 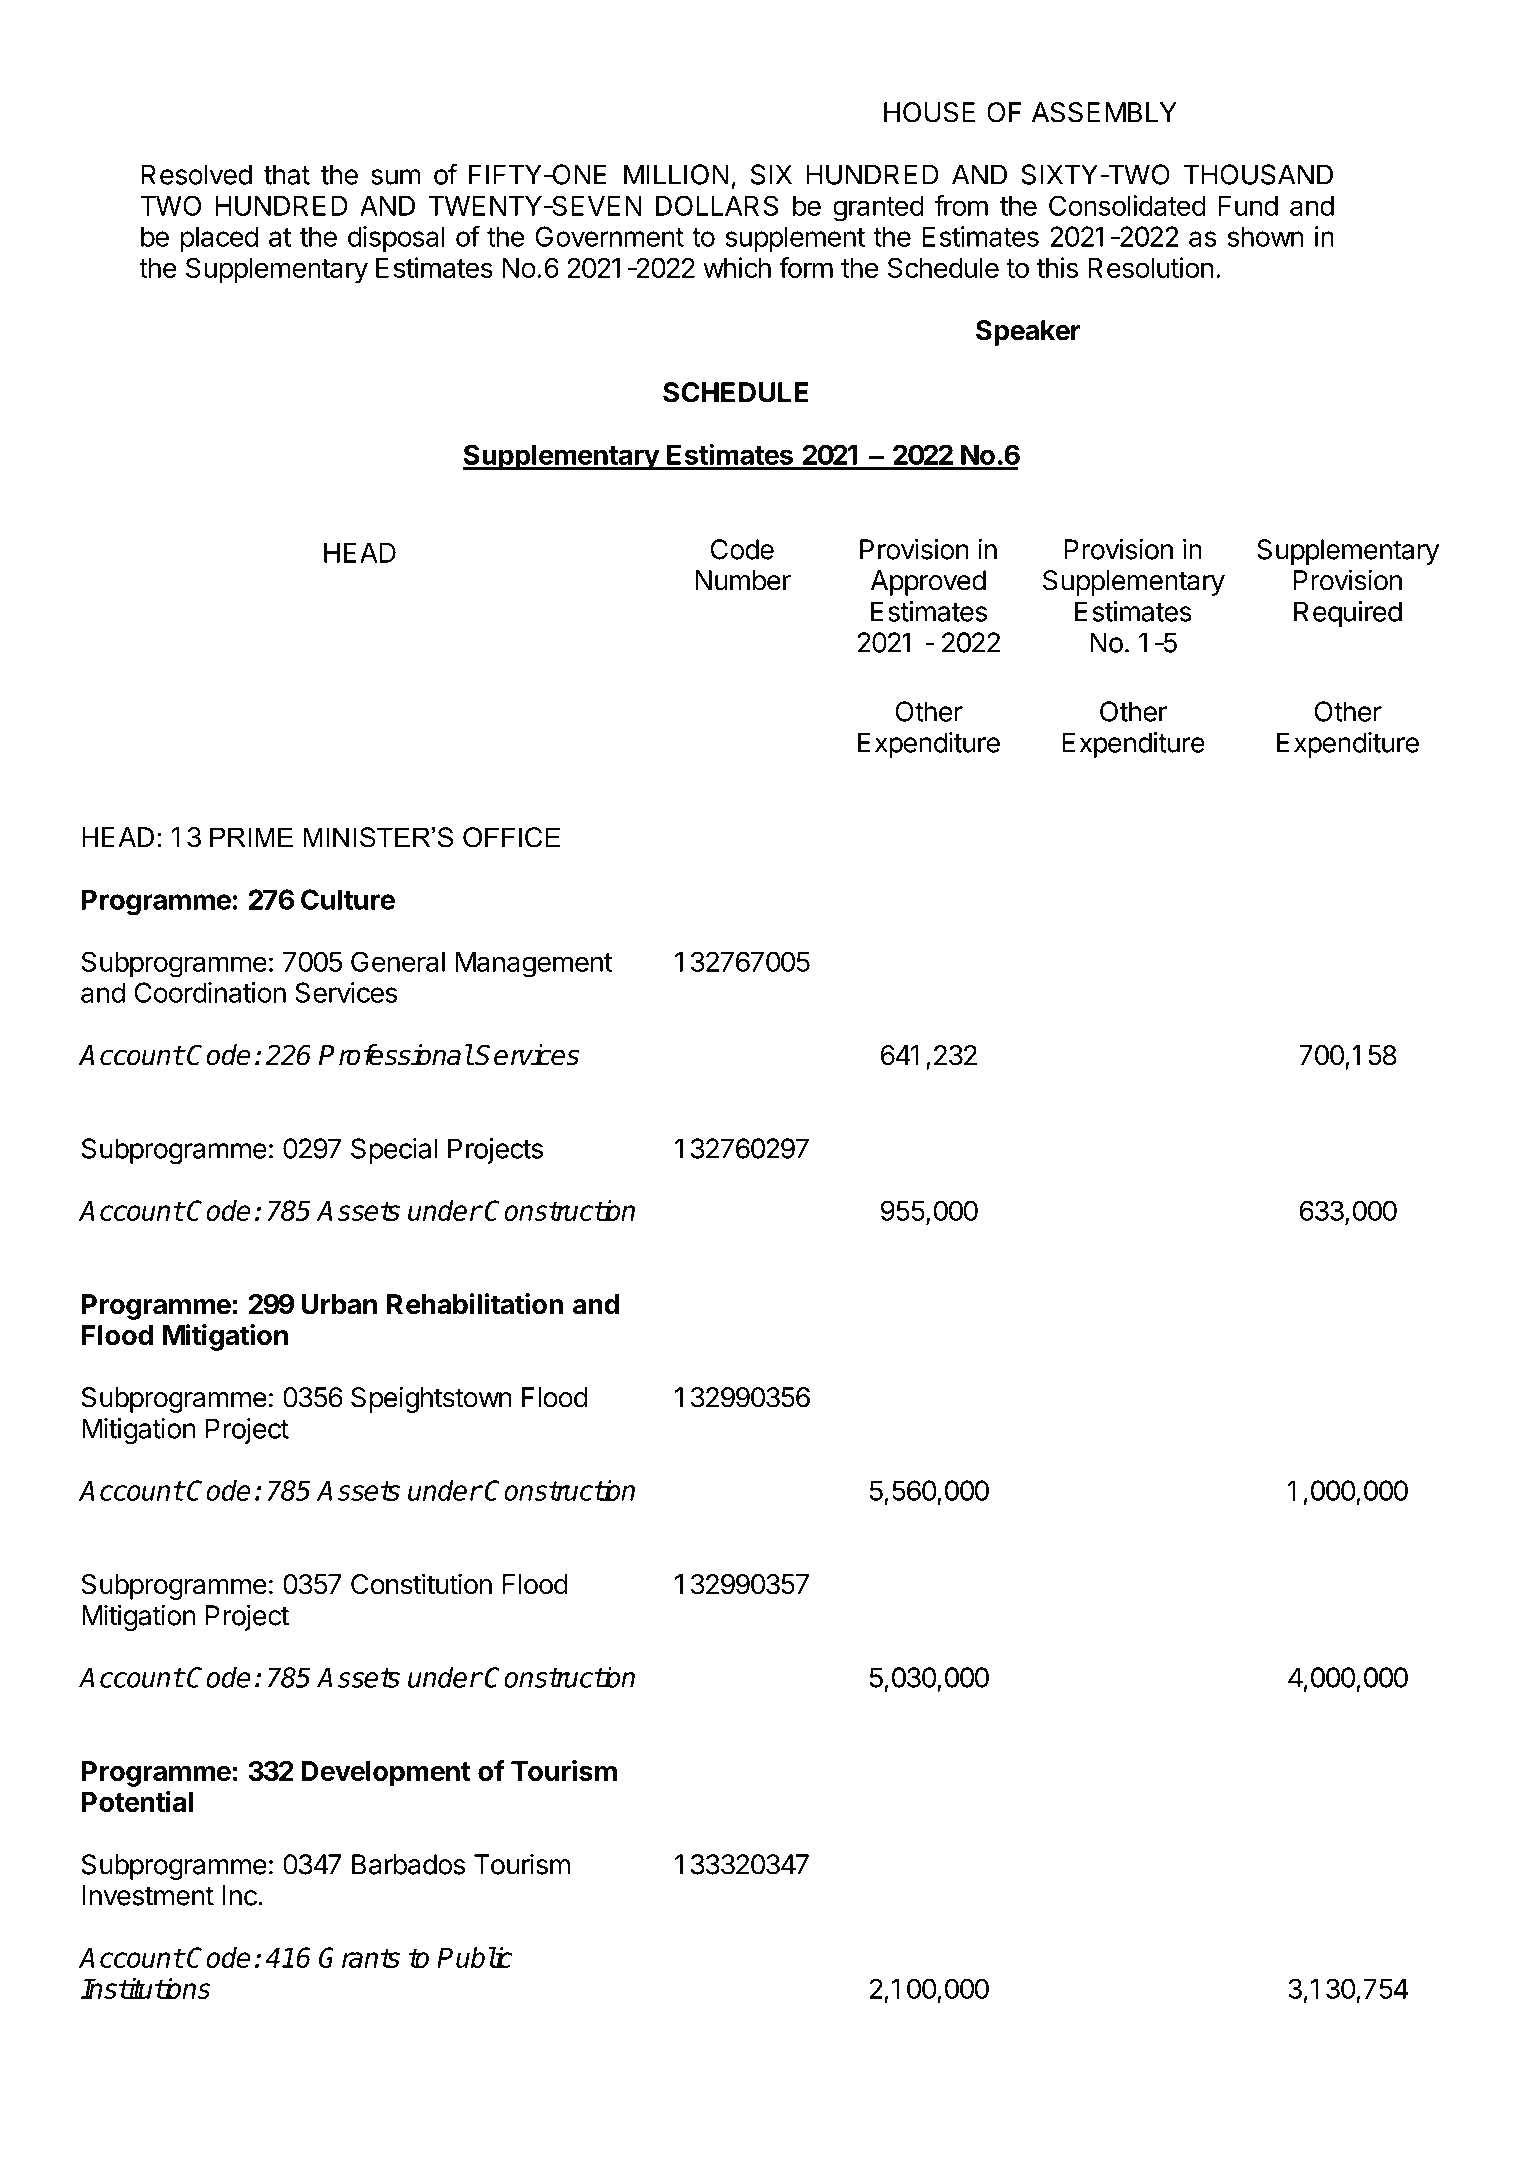 What do you see at coordinates (928, 583) in the image?
I see `Approved` at bounding box center [928, 583].
